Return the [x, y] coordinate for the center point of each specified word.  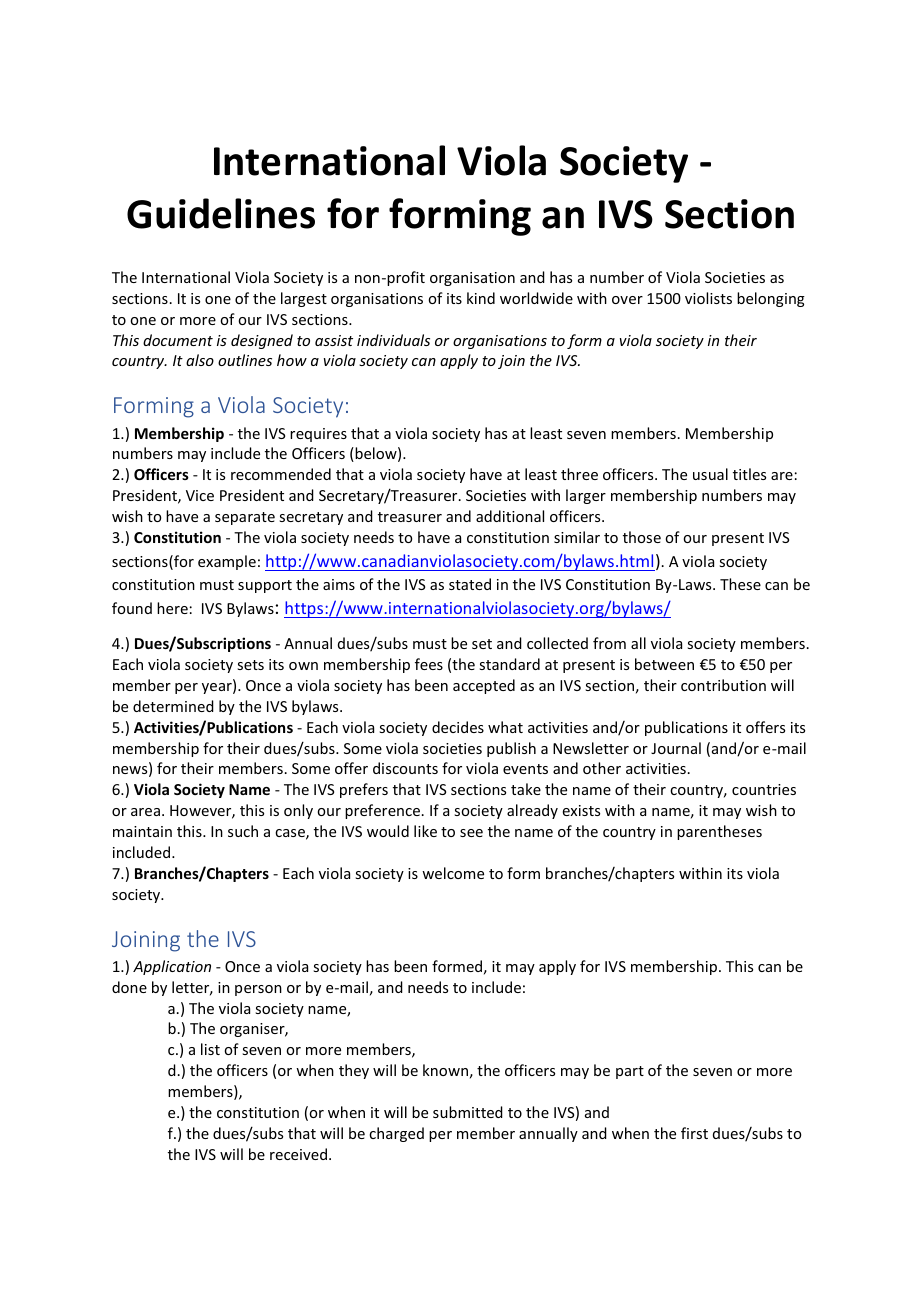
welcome [453, 873]
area [145, 812]
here [172, 608]
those [642, 537]
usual [710, 474]
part [630, 1072]
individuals [393, 340]
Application [172, 967]
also [200, 360]
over [627, 300]
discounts [405, 768]
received [298, 1154]
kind [481, 298]
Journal [676, 748]
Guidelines [221, 213]
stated [470, 584]
